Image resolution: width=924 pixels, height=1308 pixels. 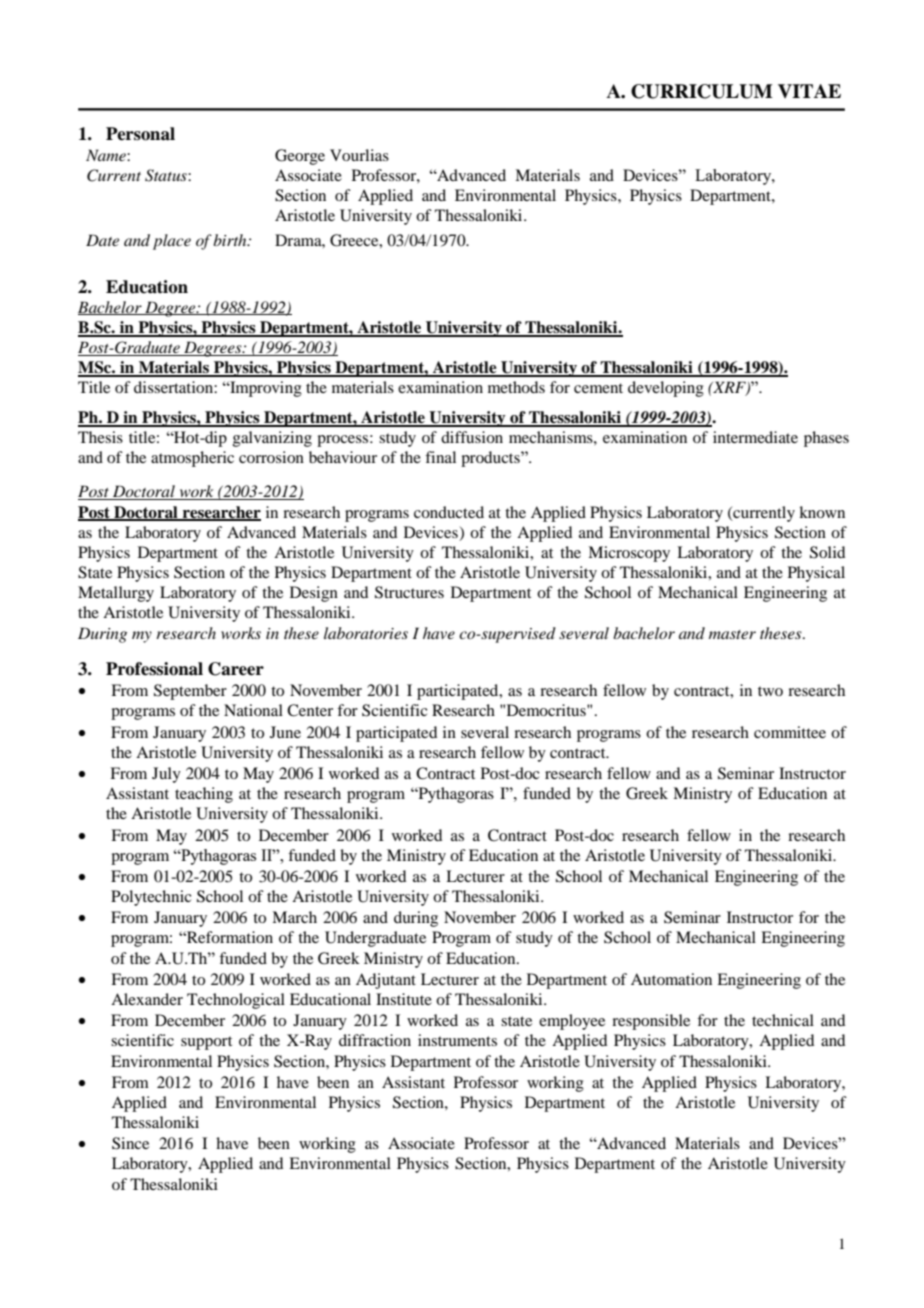 What do you see at coordinates (116, 594) in the screenshot?
I see `Metallurgy` at bounding box center [116, 594].
